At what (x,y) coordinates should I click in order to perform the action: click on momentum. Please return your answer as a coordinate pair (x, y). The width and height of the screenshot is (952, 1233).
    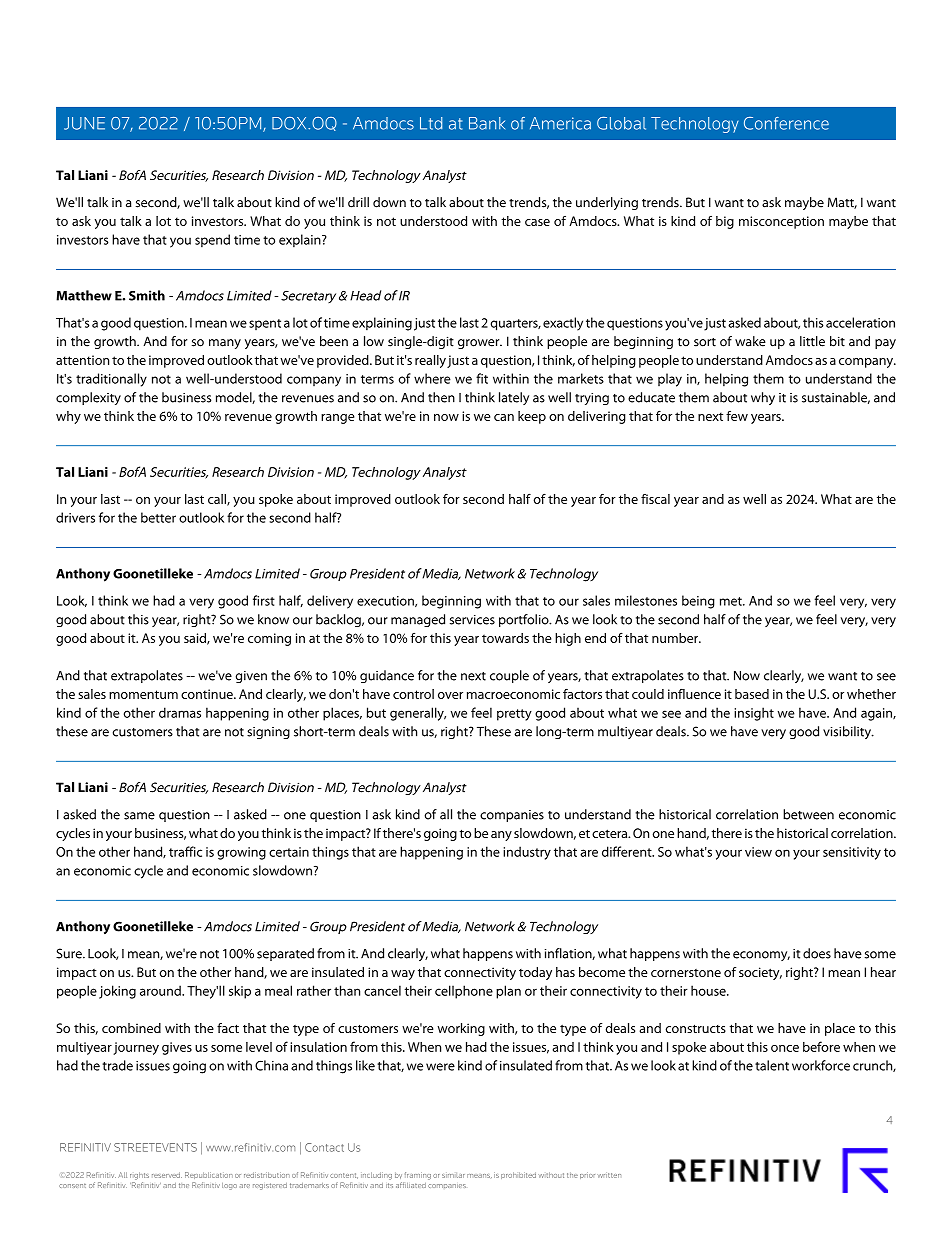
    Looking at the image, I should click on (143, 694).
